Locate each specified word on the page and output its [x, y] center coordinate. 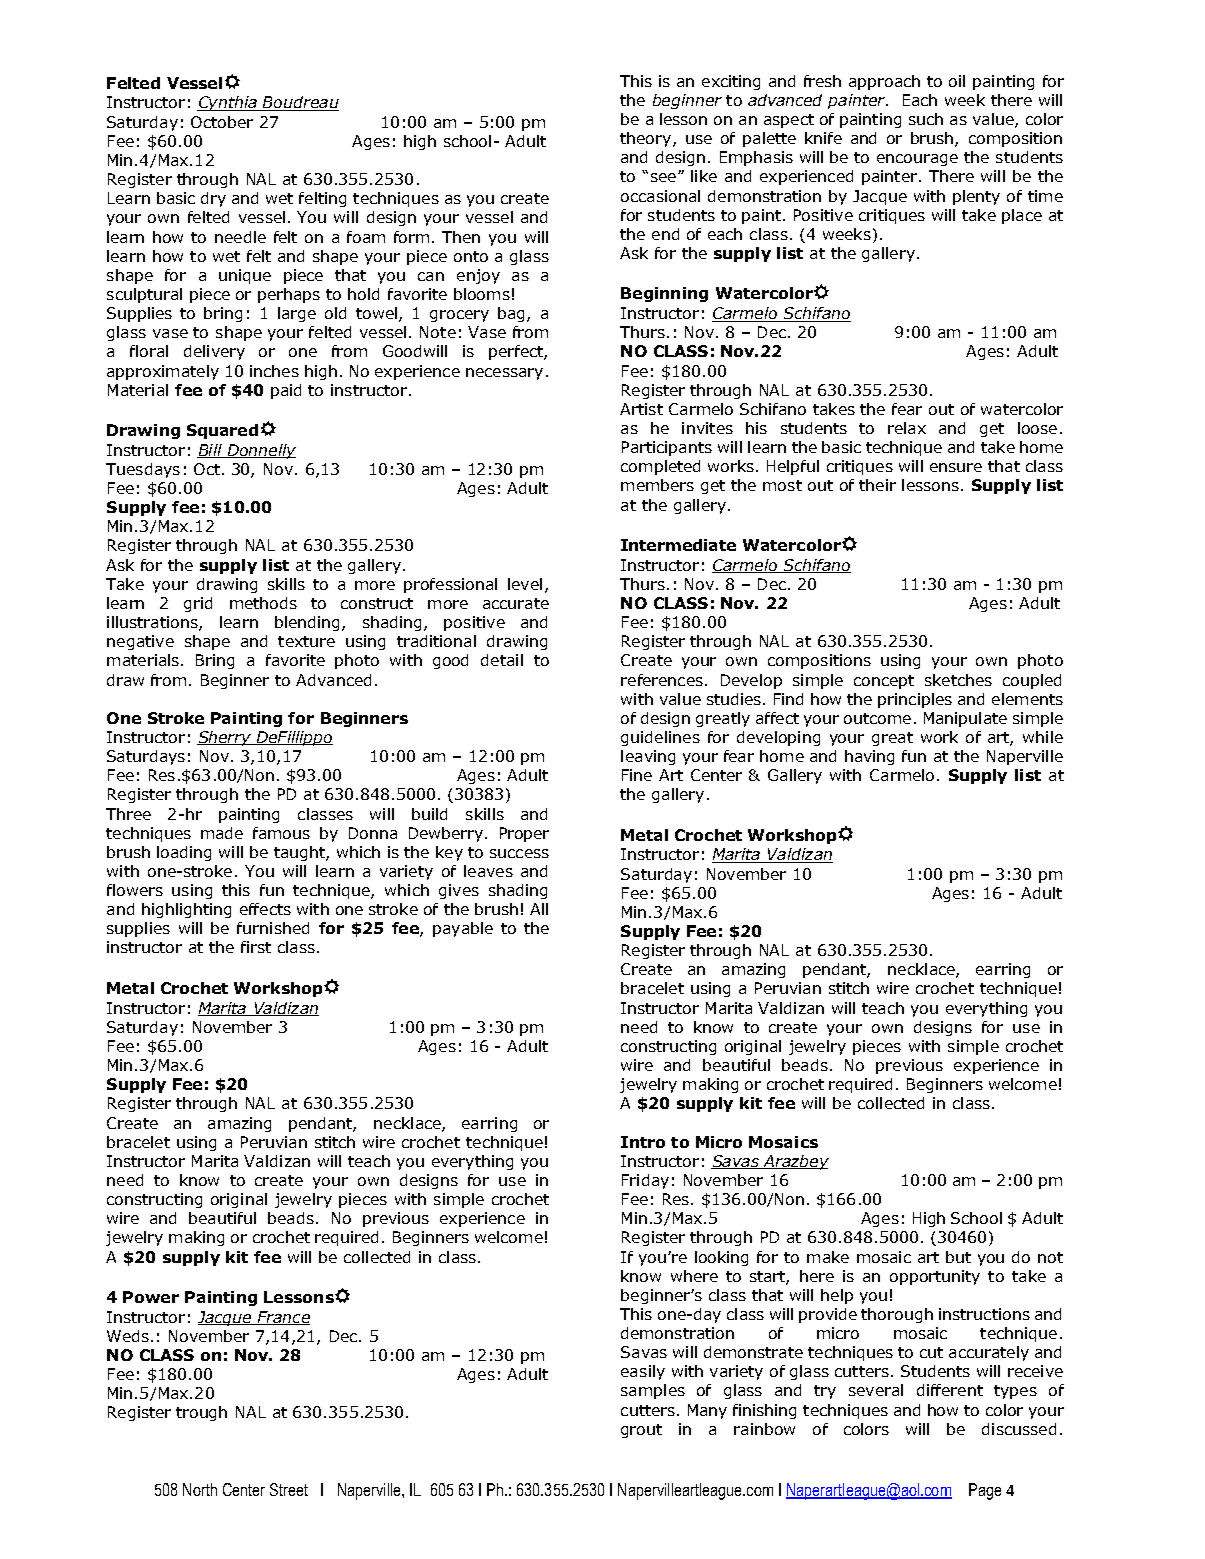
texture [306, 641]
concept [884, 682]
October [222, 122]
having [869, 757]
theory [647, 139]
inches [274, 371]
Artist [641, 409]
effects [265, 909]
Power [151, 1297]
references [662, 680]
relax [907, 428]
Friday [645, 1181]
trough [201, 1413]
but [958, 1257]
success [519, 853]
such [926, 119]
